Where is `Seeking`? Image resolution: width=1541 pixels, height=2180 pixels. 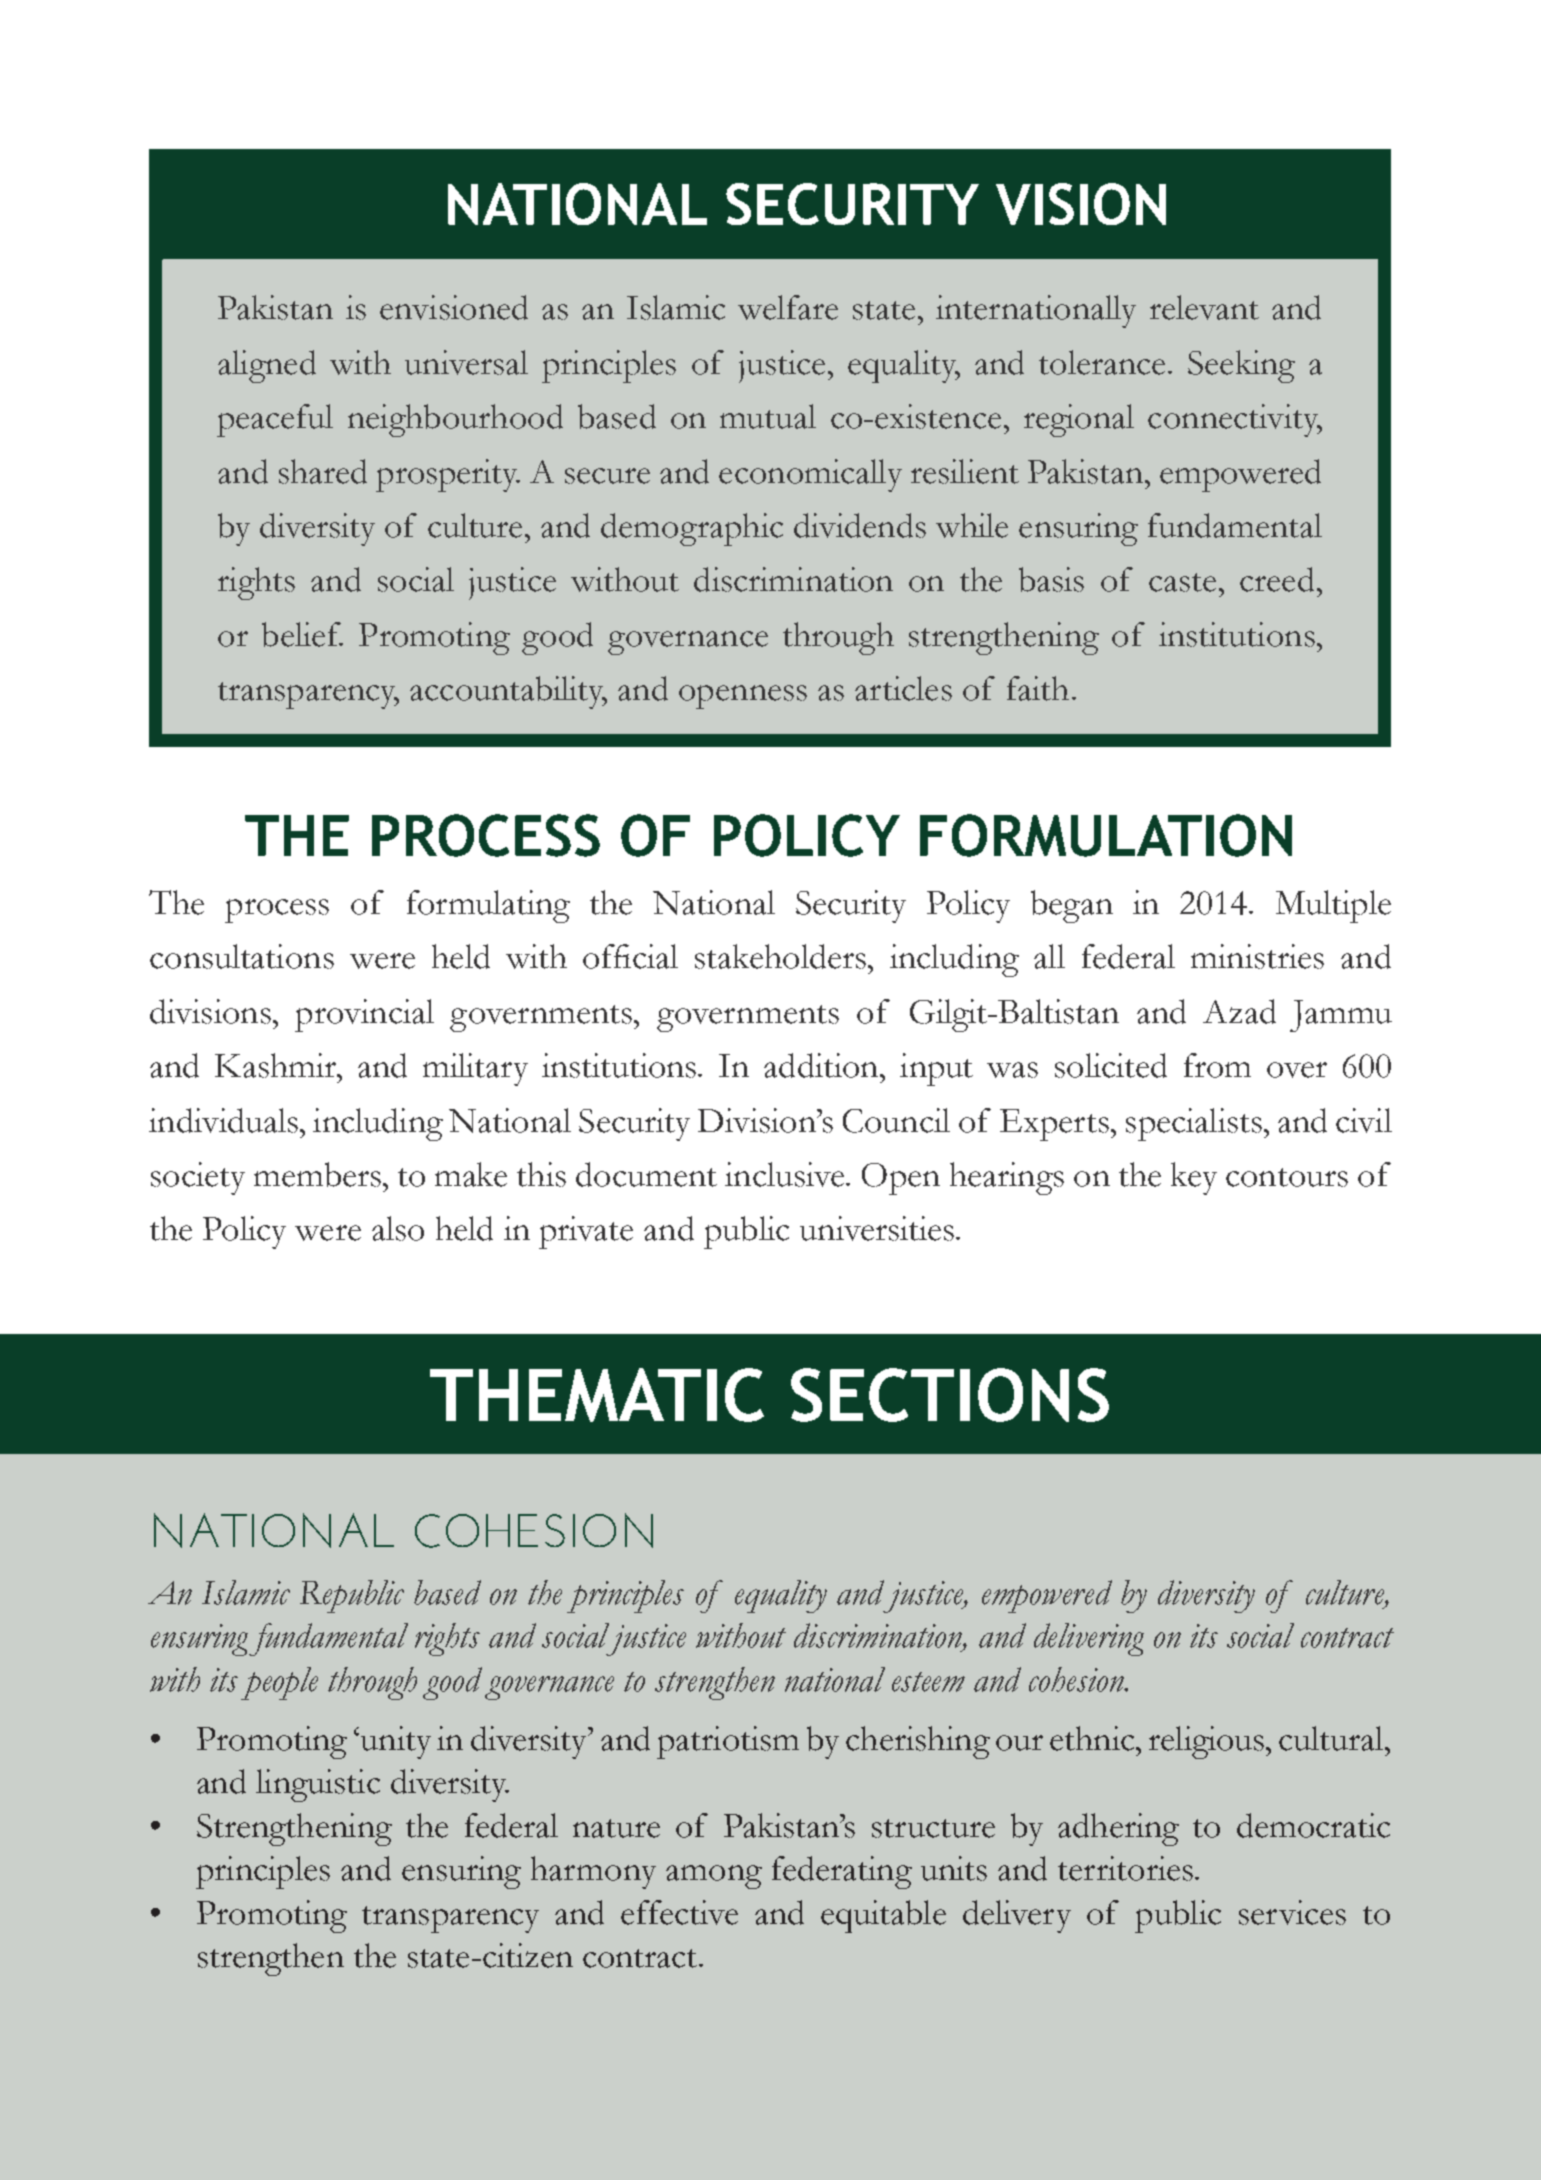
Seeking is located at coordinates (1241, 366).
